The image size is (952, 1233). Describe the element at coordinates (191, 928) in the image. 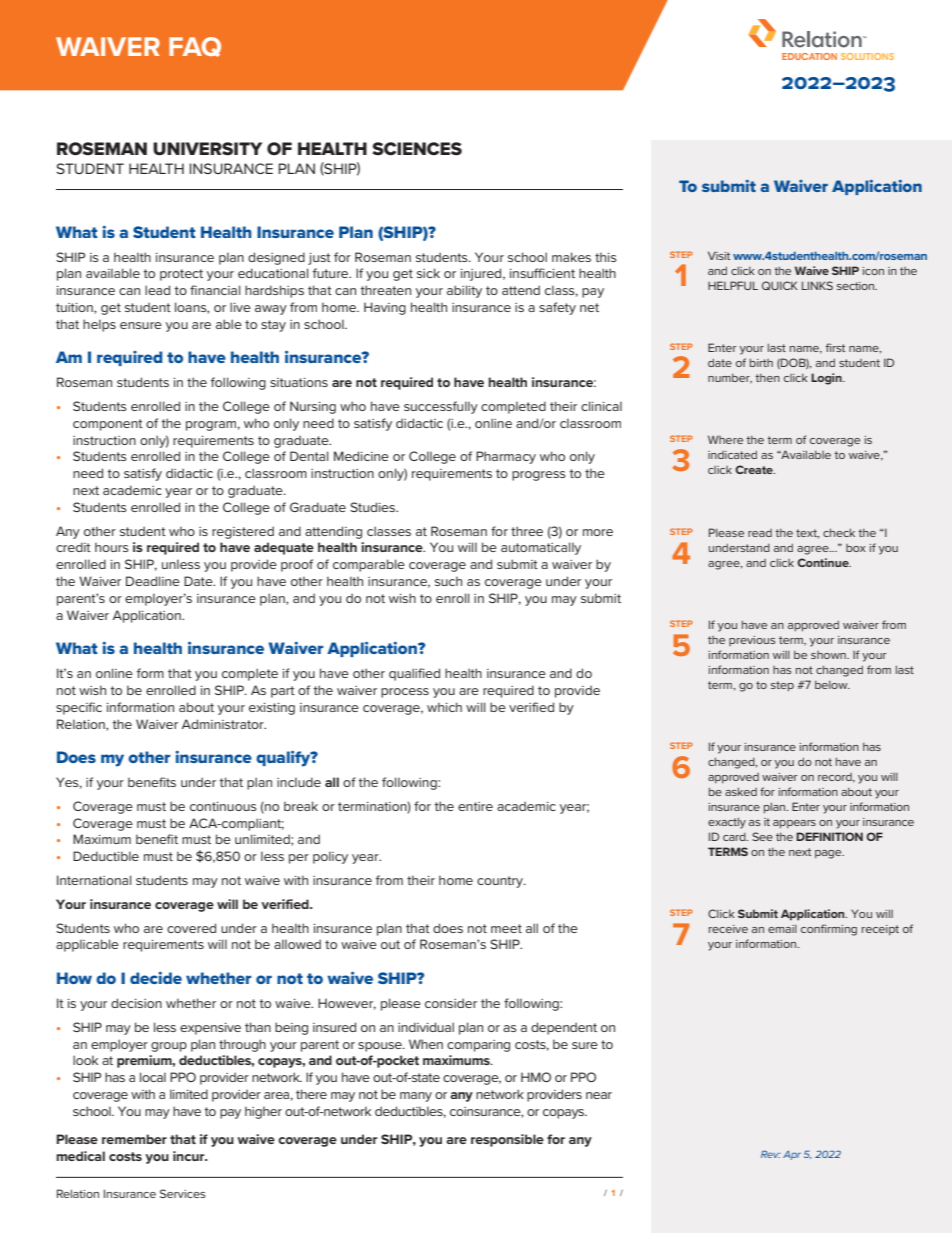

I see `covered` at that location.
